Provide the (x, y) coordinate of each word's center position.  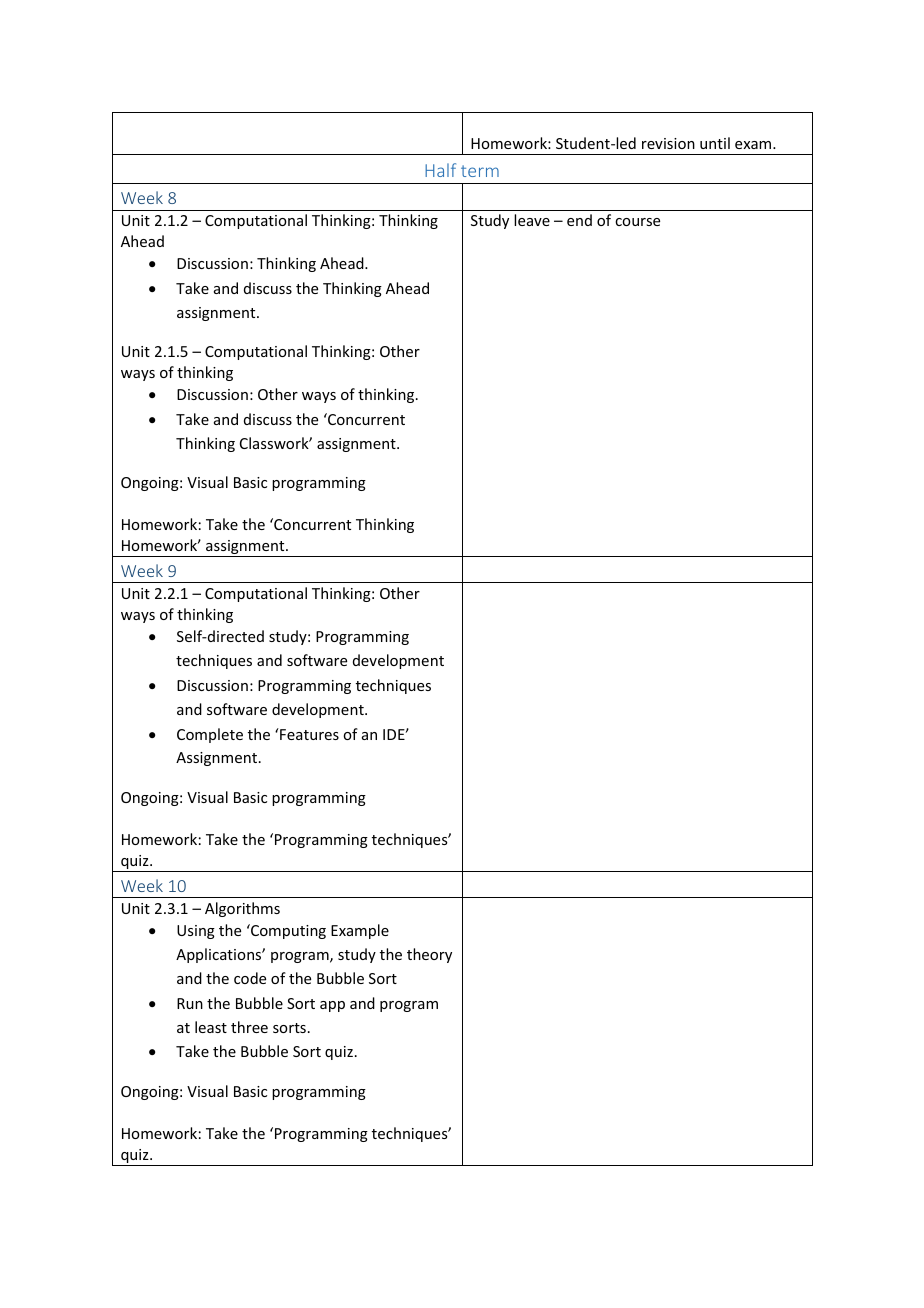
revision (668, 143)
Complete (210, 735)
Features (308, 734)
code (250, 978)
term (480, 171)
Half (440, 170)
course (637, 222)
